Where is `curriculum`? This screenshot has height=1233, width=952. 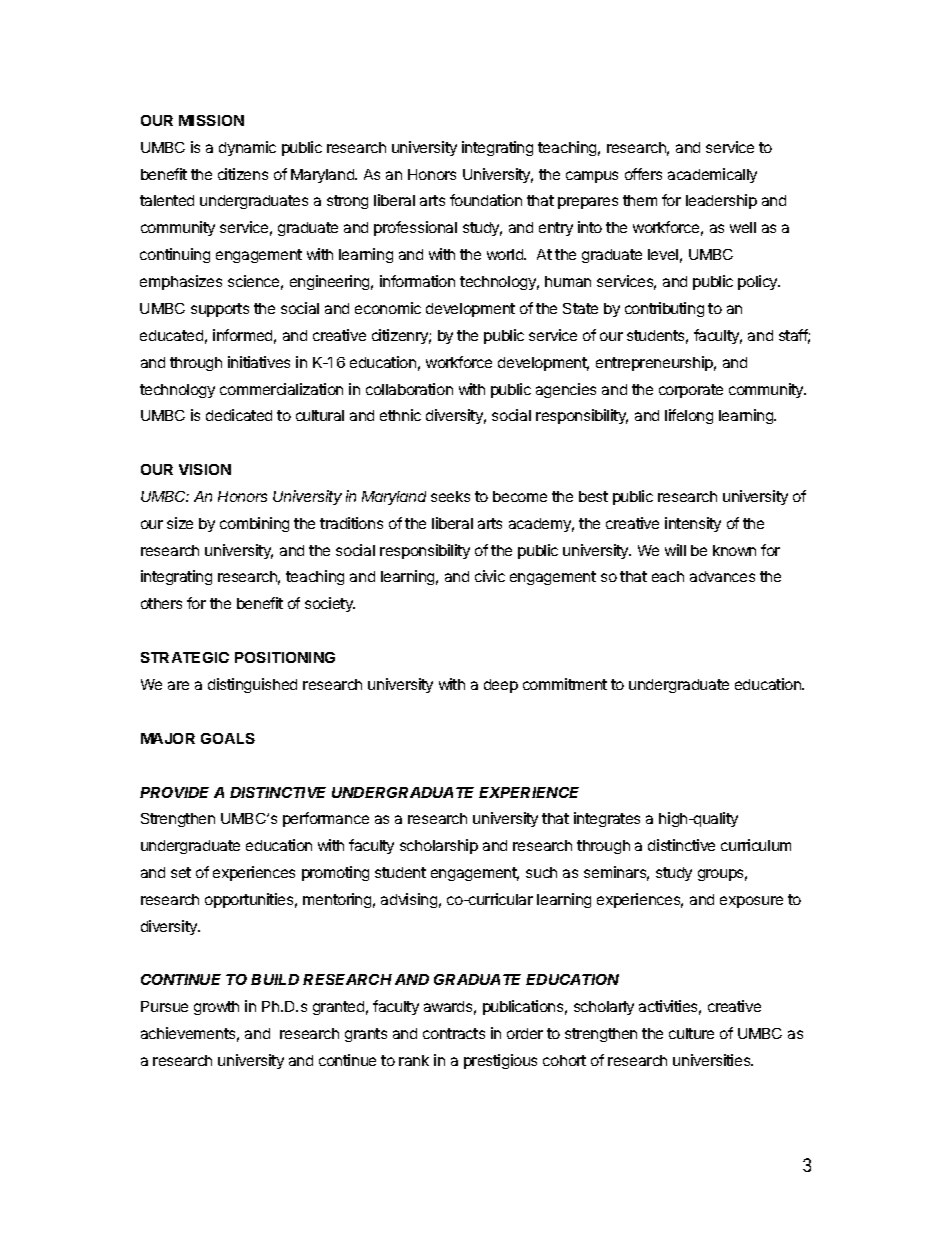
curriculum is located at coordinates (756, 845).
